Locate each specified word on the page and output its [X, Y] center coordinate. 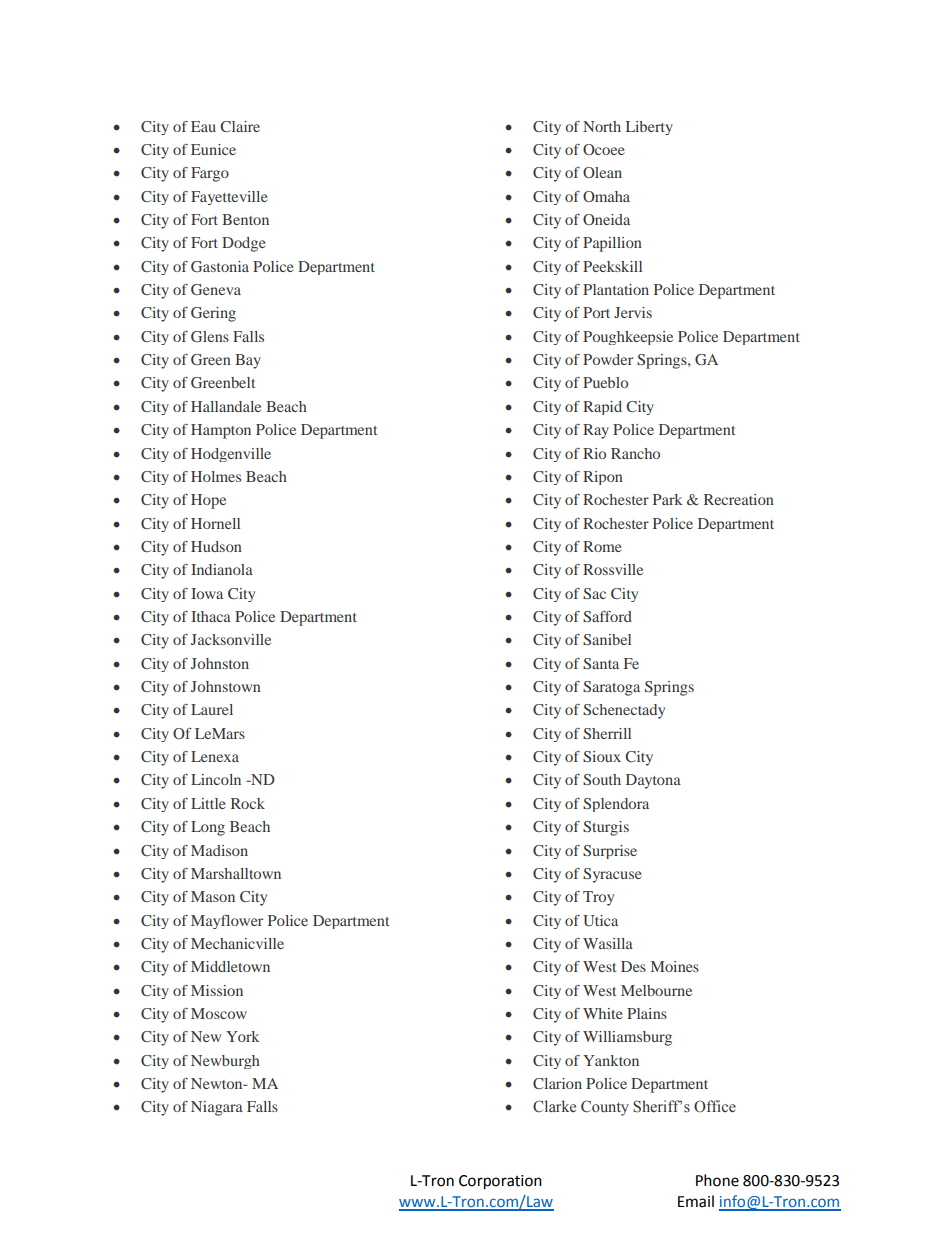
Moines [675, 966]
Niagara [217, 1108]
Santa [601, 663]
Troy [598, 898]
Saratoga [611, 688]
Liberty [649, 128]
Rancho [635, 453]
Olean [602, 172]
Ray [596, 431]
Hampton [221, 431]
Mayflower [227, 922]
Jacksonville [231, 639]
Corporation [500, 1182]
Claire [240, 126]
